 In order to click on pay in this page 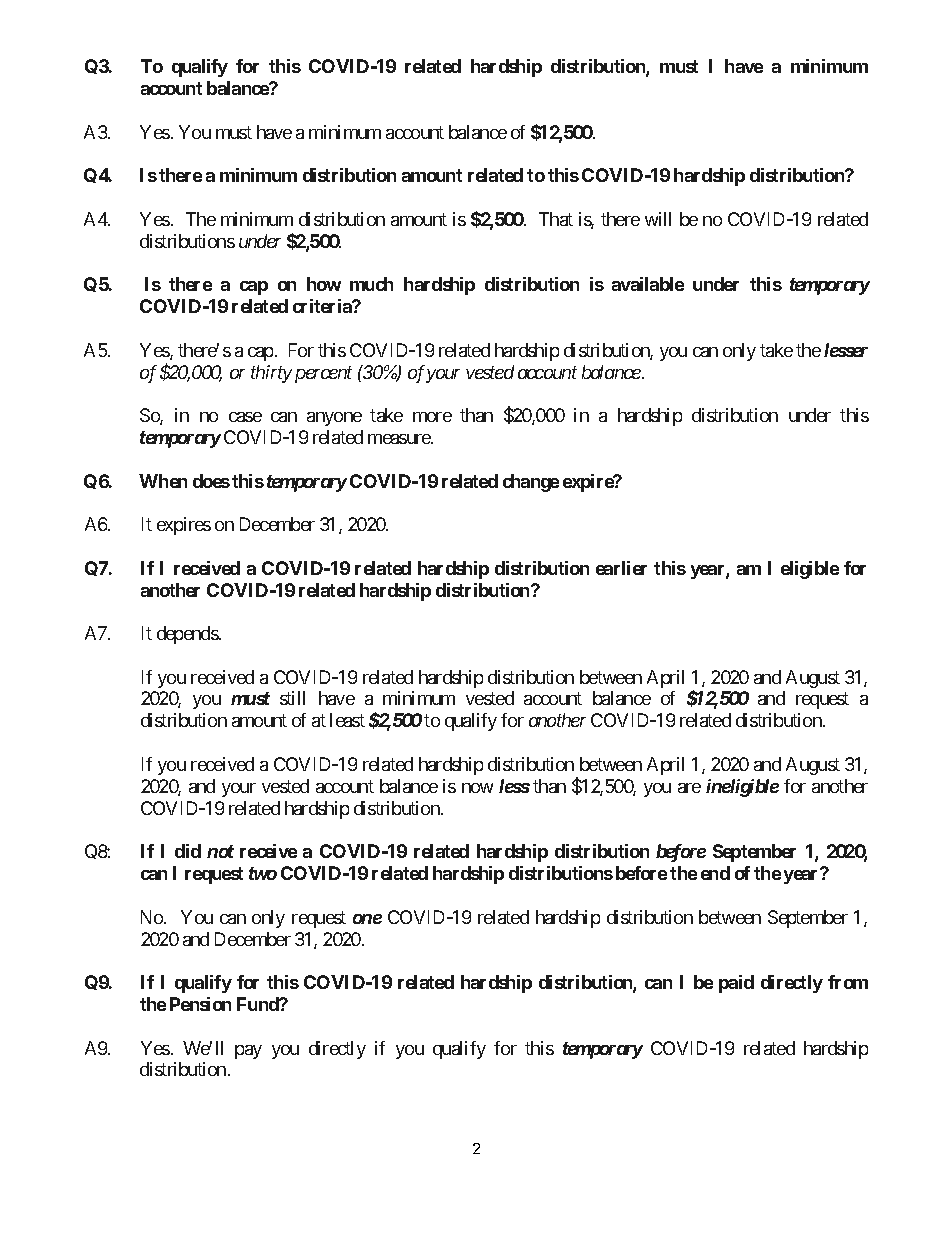, I will do `click(248, 1052)`.
